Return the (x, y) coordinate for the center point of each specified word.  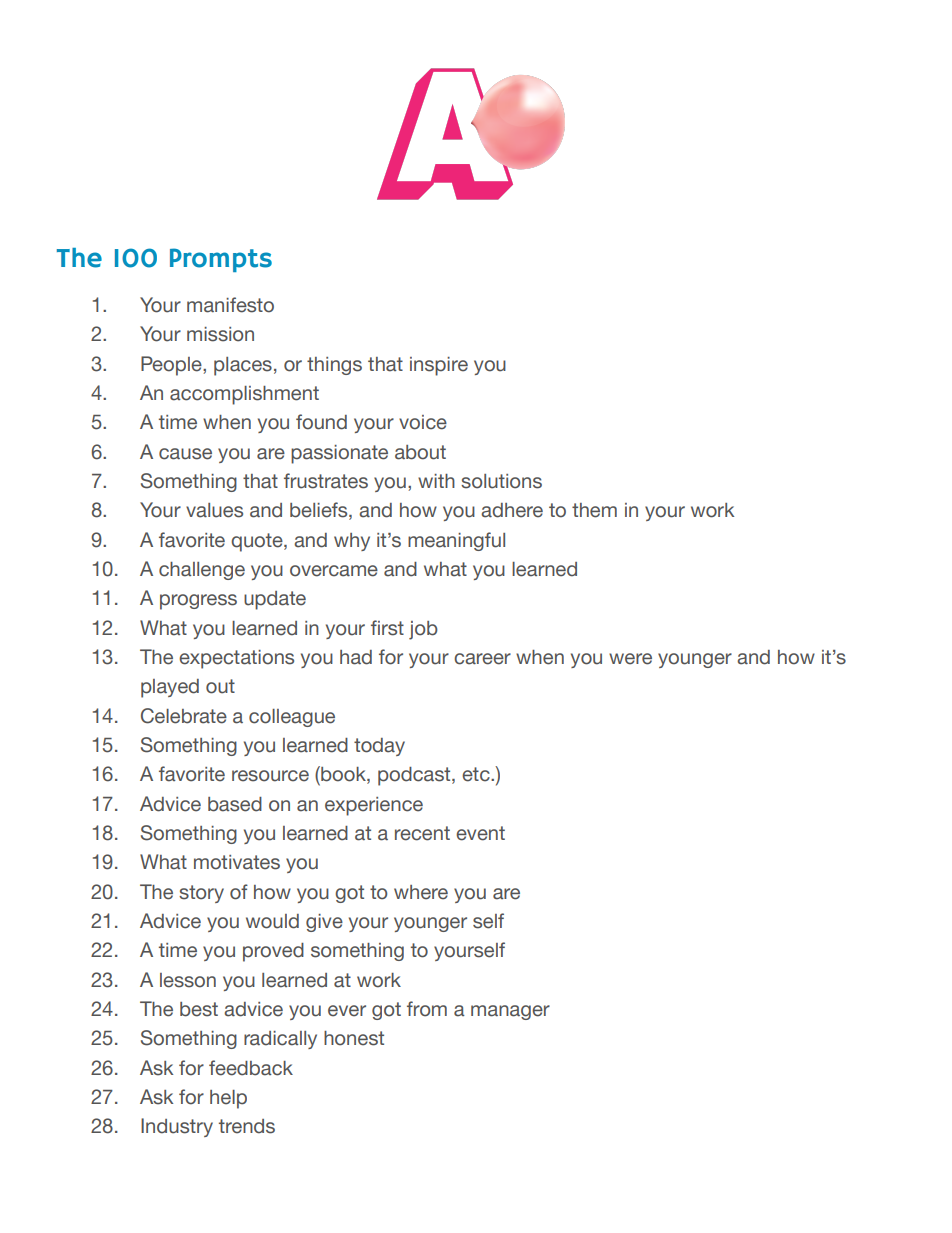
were (630, 659)
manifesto (230, 305)
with (436, 481)
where (421, 892)
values (214, 510)
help (228, 1099)
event (480, 833)
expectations (236, 659)
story (201, 894)
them (594, 510)
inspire (439, 366)
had (356, 657)
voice (423, 422)
